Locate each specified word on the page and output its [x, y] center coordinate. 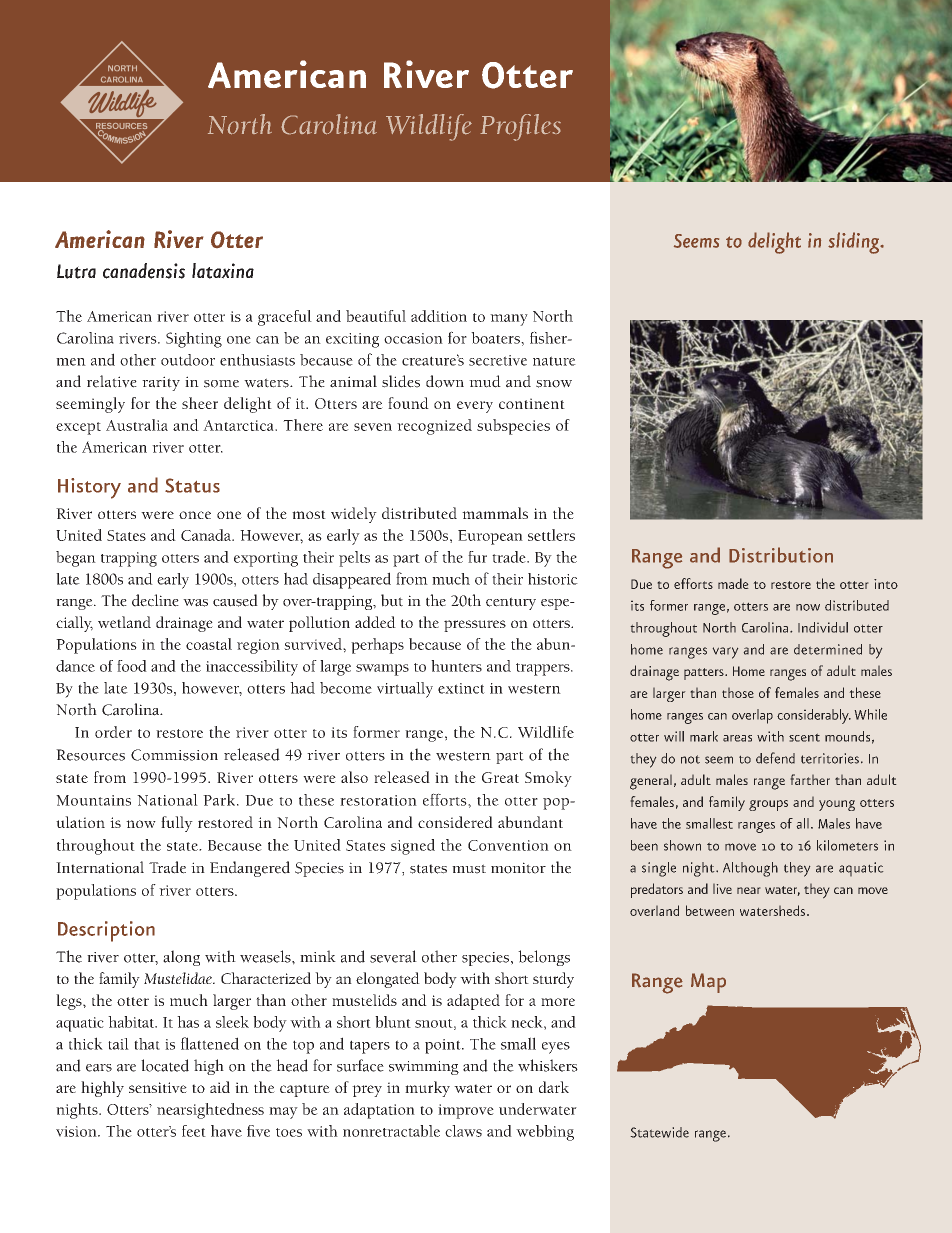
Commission [174, 755]
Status [192, 485]
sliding [855, 243]
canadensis [144, 271]
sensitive [158, 1087]
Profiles [520, 127]
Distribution [781, 555]
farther [810, 779]
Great [500, 777]
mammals [495, 513]
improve [466, 1111]
